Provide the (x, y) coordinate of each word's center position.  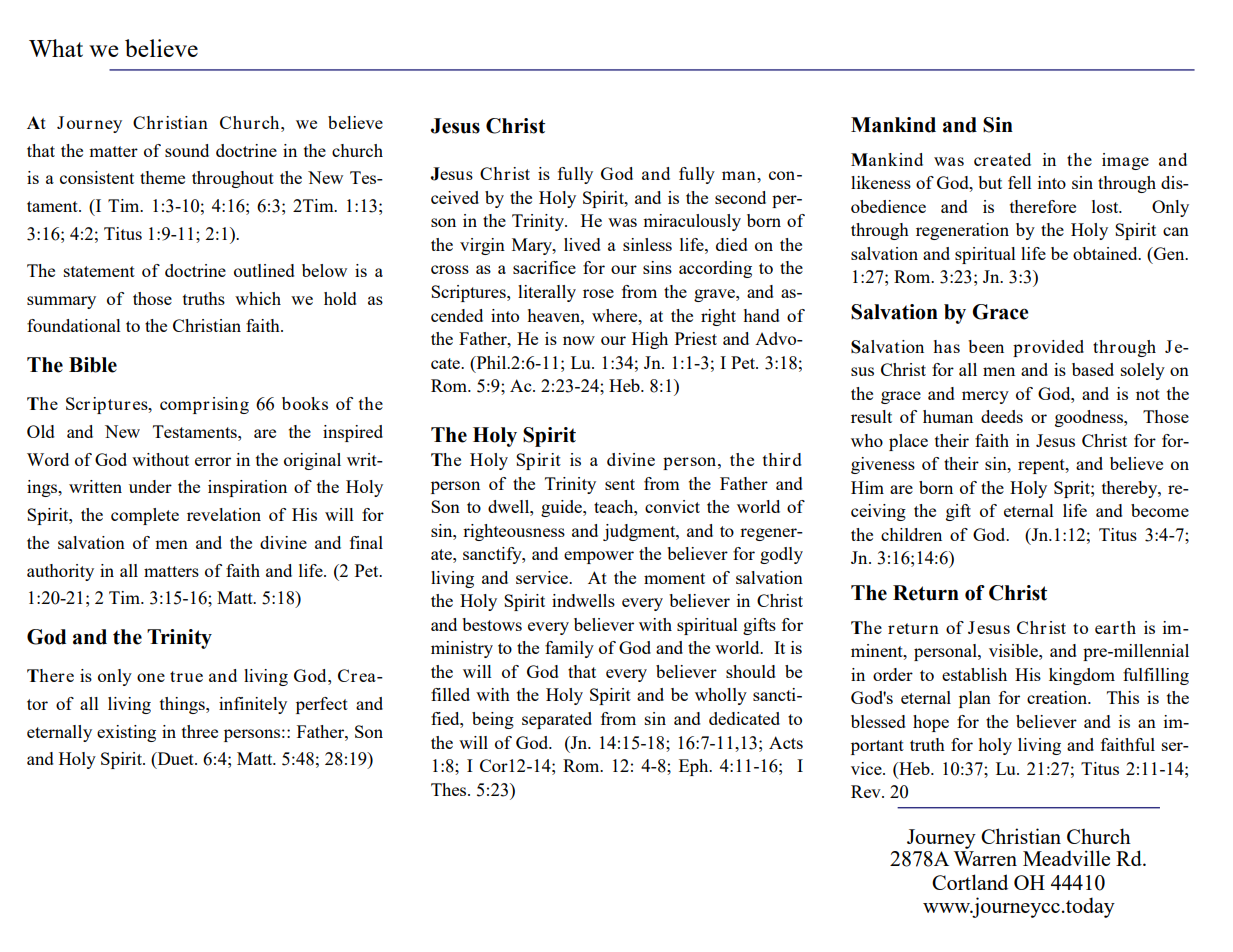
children (911, 534)
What (56, 48)
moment (674, 578)
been (986, 346)
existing (126, 733)
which (258, 298)
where (616, 315)
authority (60, 572)
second (740, 197)
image (1125, 161)
